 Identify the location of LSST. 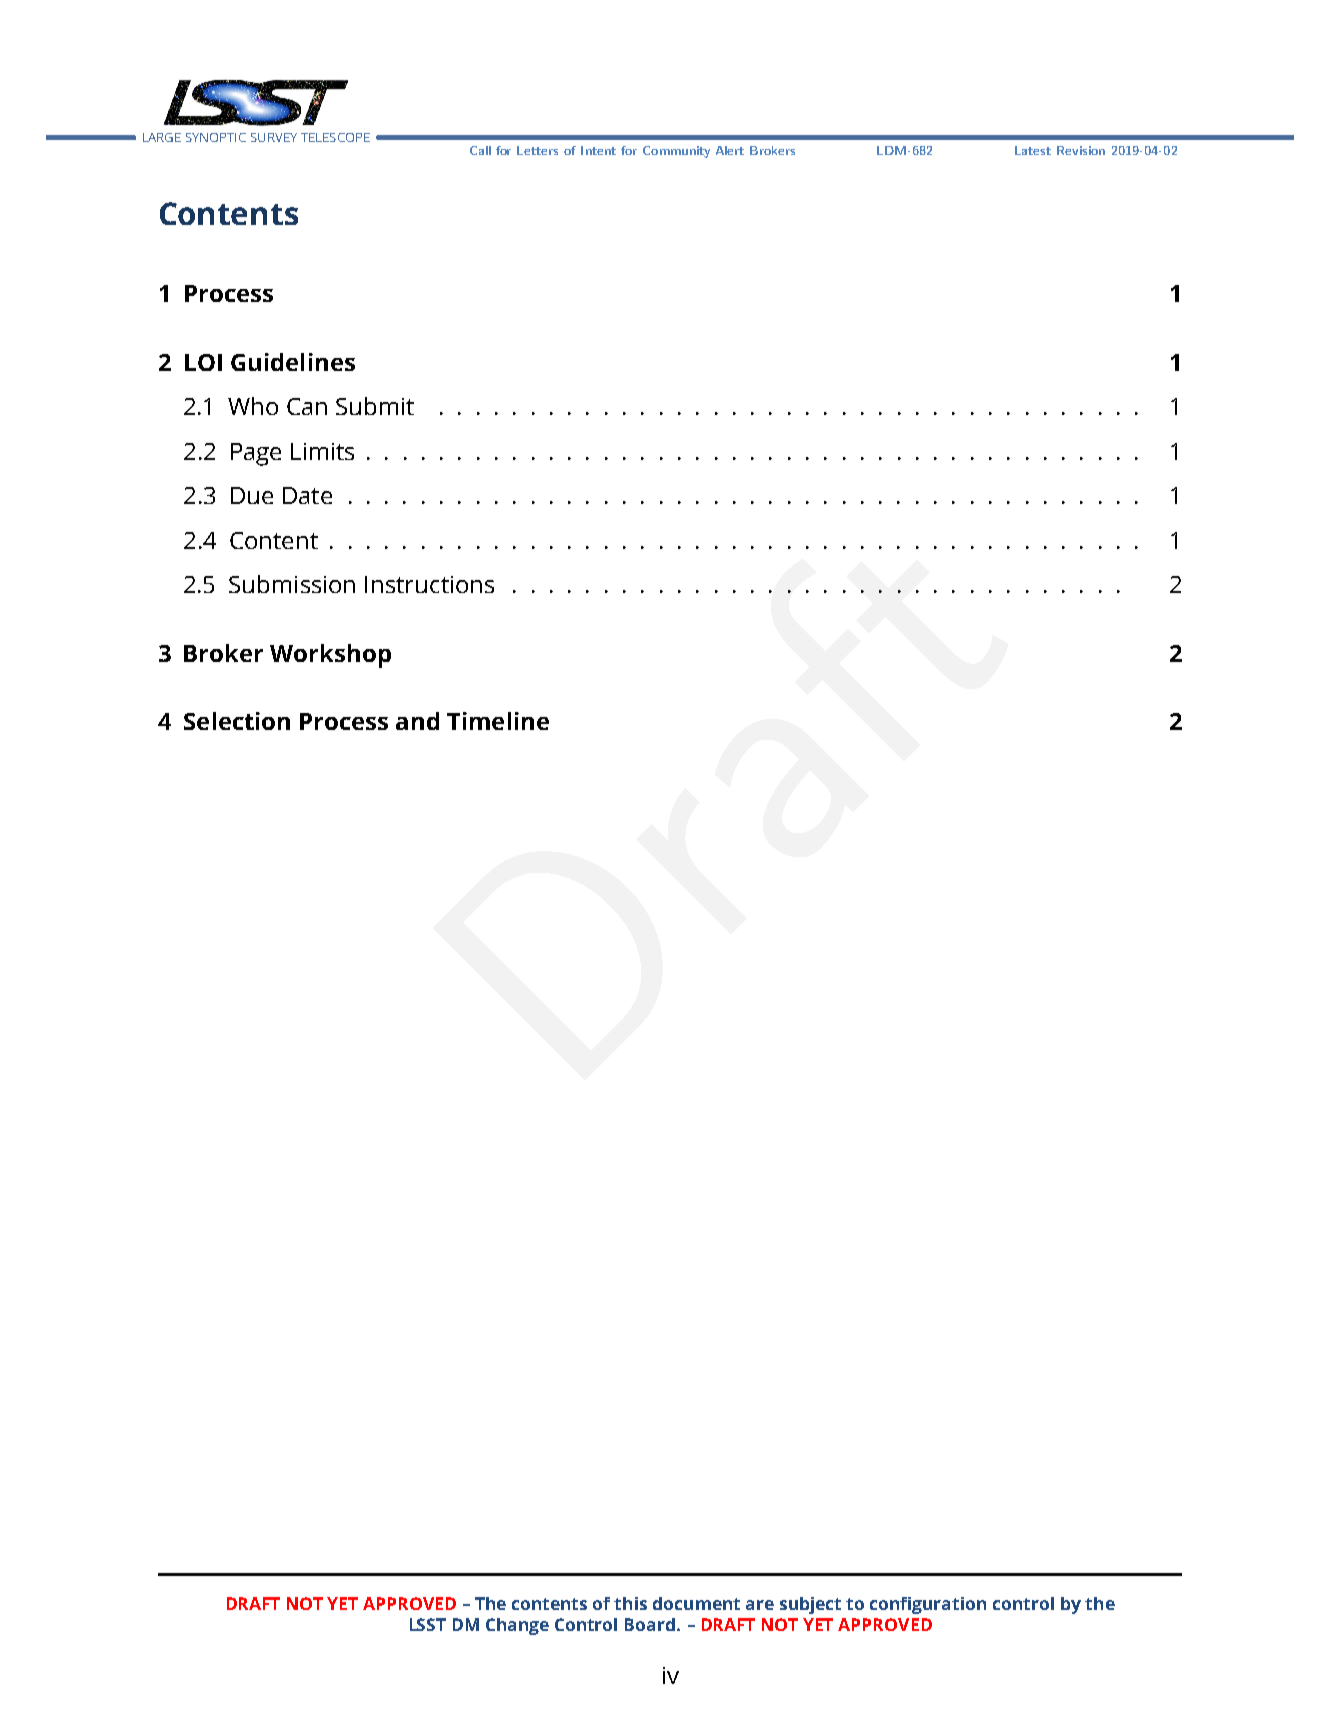
(428, 1624).
